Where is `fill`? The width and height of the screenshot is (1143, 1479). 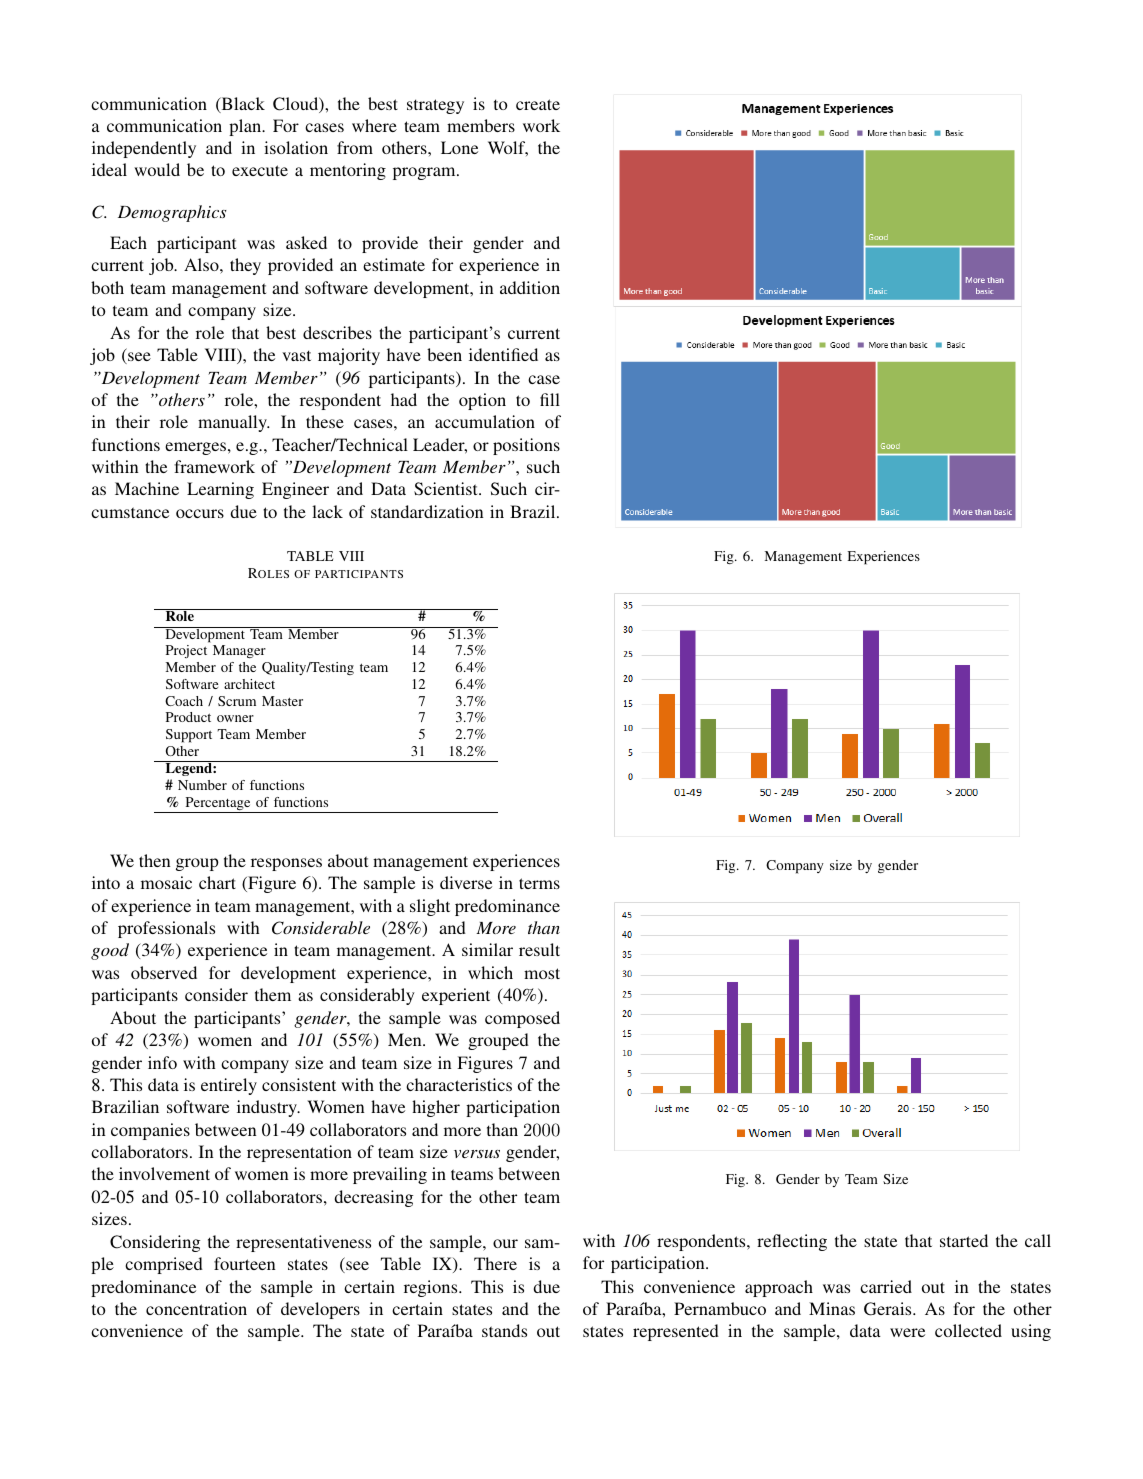 fill is located at coordinates (550, 399).
